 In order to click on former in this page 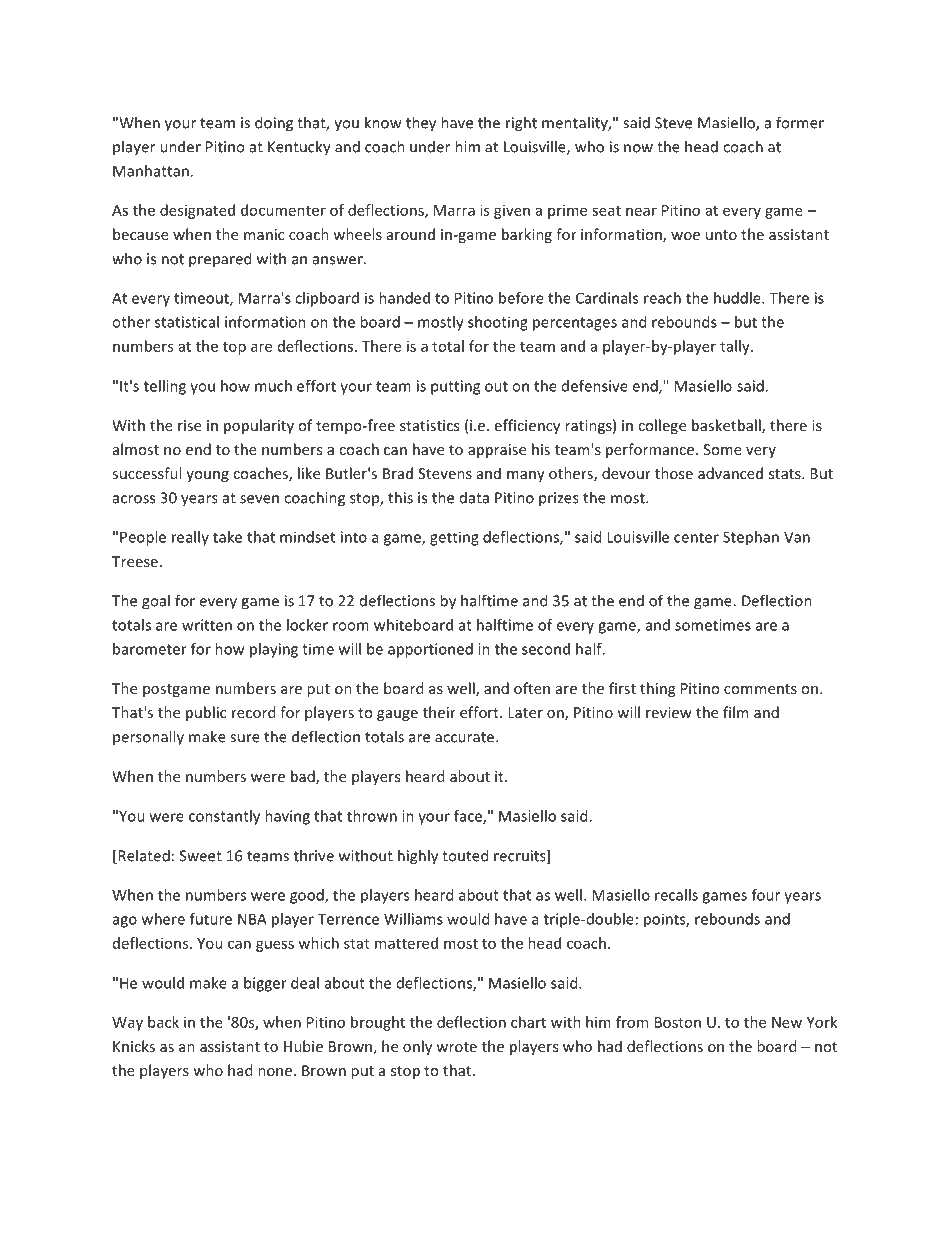, I will do `click(800, 122)`.
